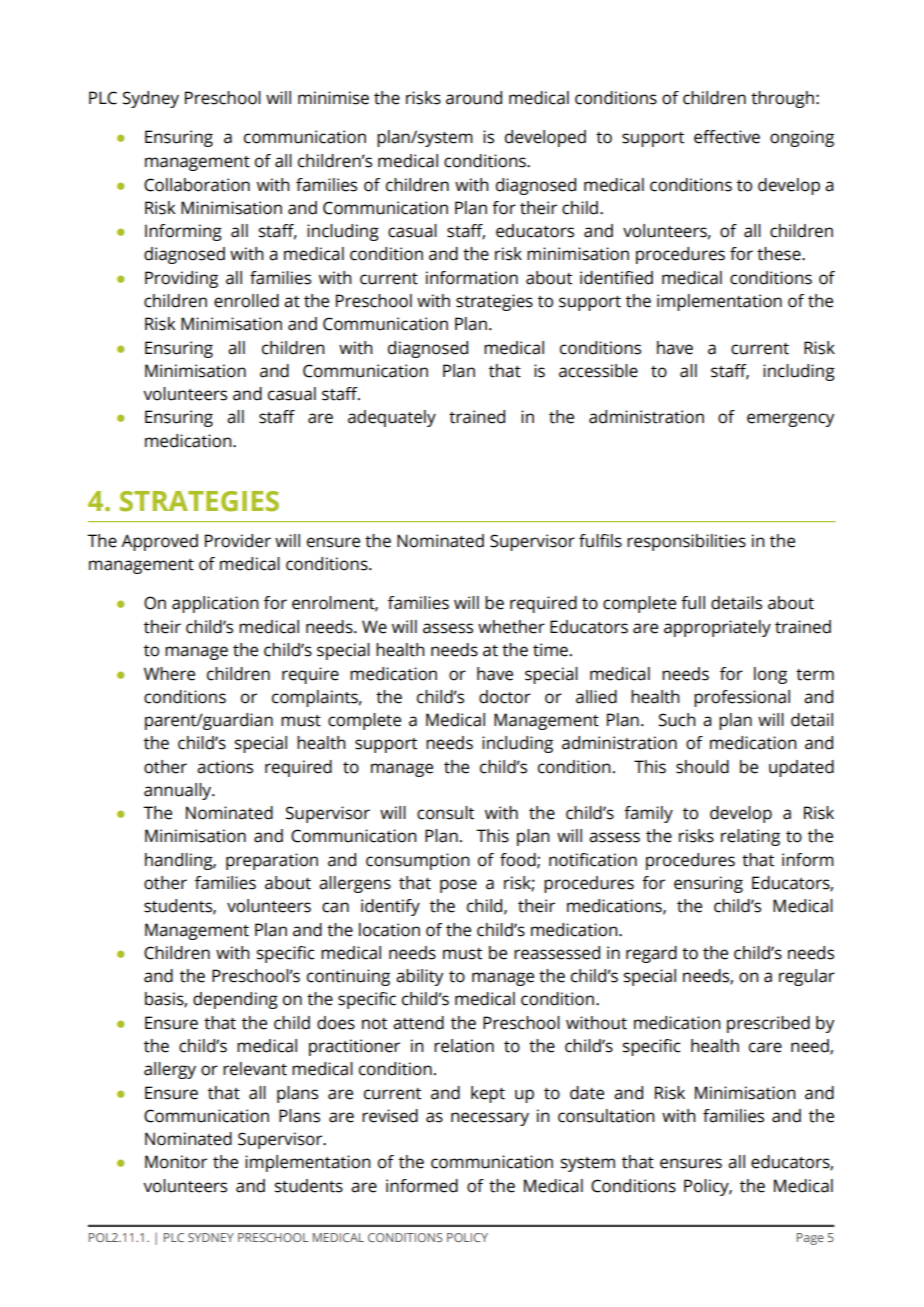 This image has width=924, height=1307. Describe the element at coordinates (474, 98) in the image. I see `around` at that location.
